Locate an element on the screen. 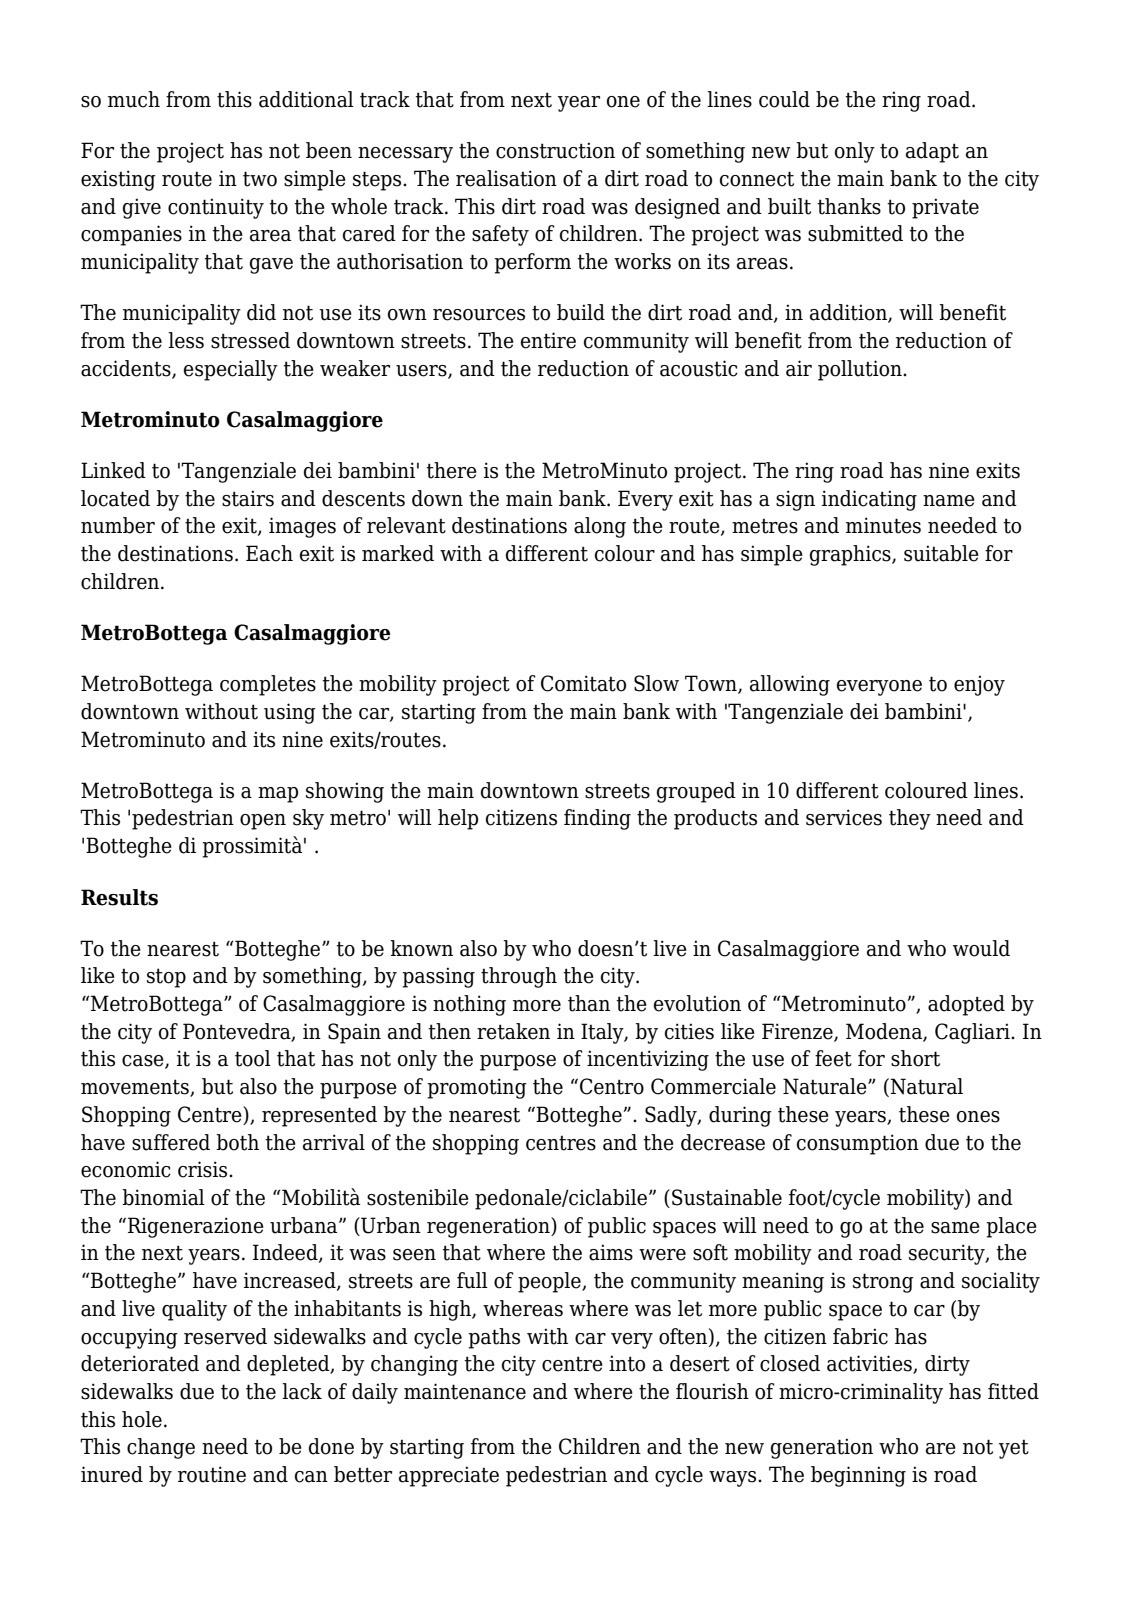  routine is located at coordinates (212, 1474).
